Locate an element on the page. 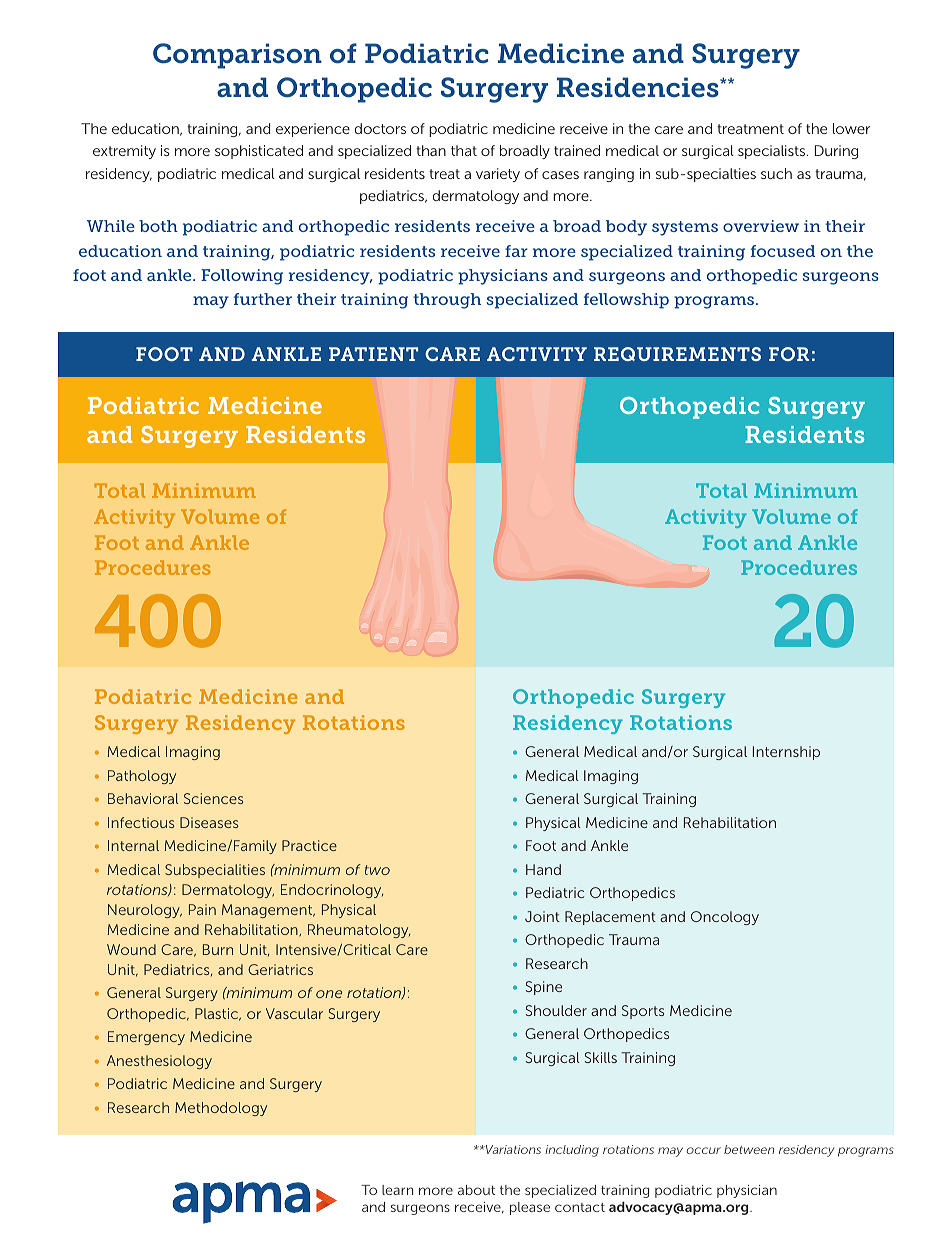 This page has height=1256, width=952. Methodology is located at coordinates (221, 1109).
